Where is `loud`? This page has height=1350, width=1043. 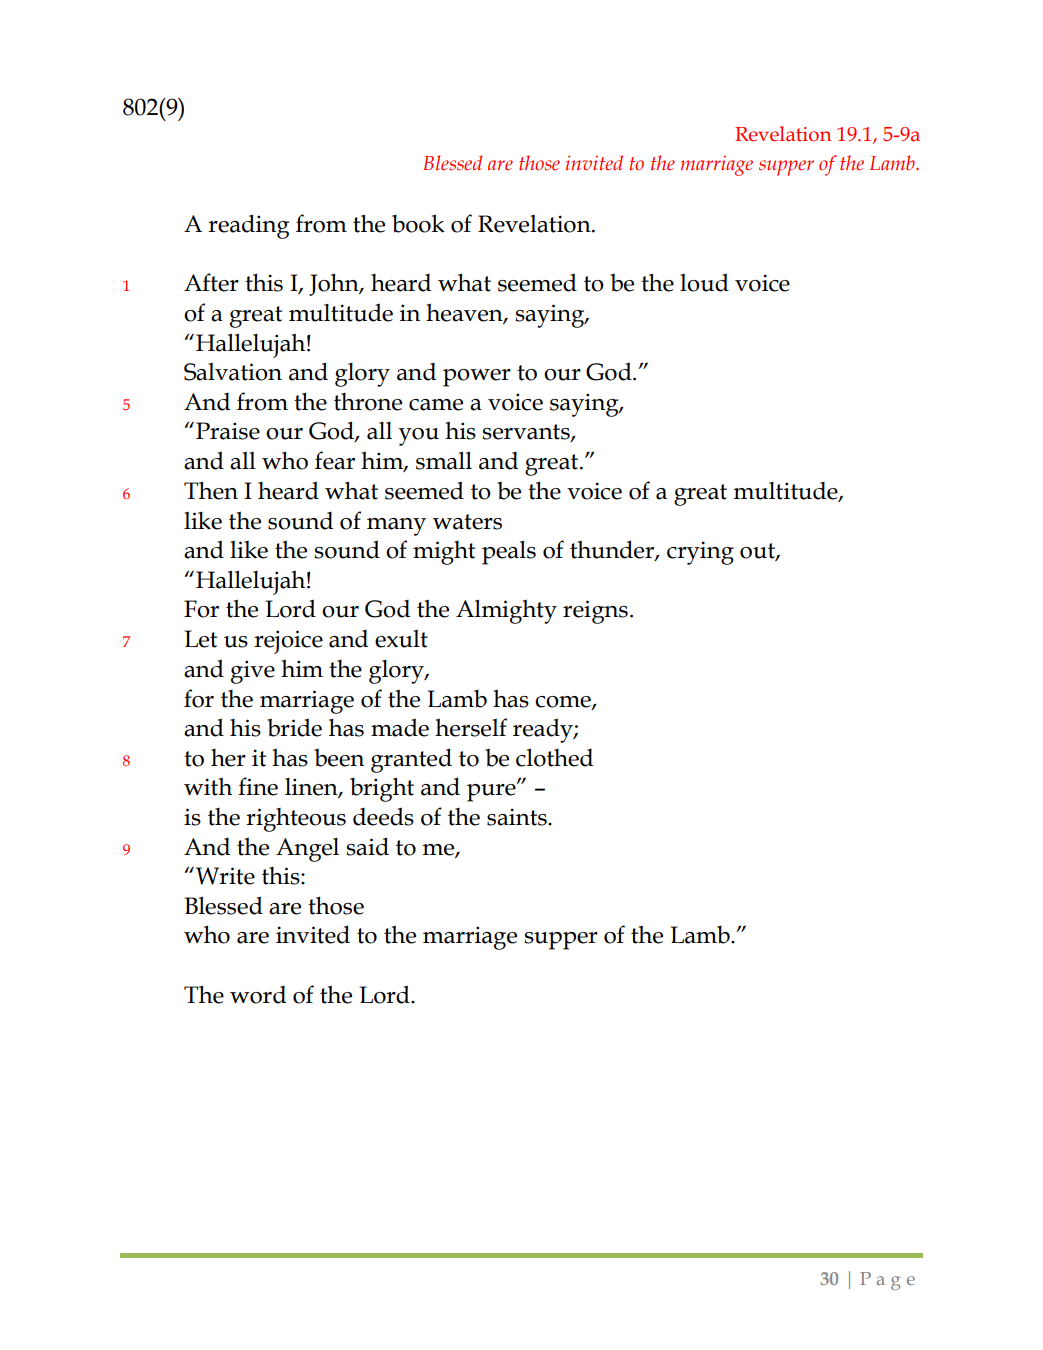 loud is located at coordinates (704, 282).
